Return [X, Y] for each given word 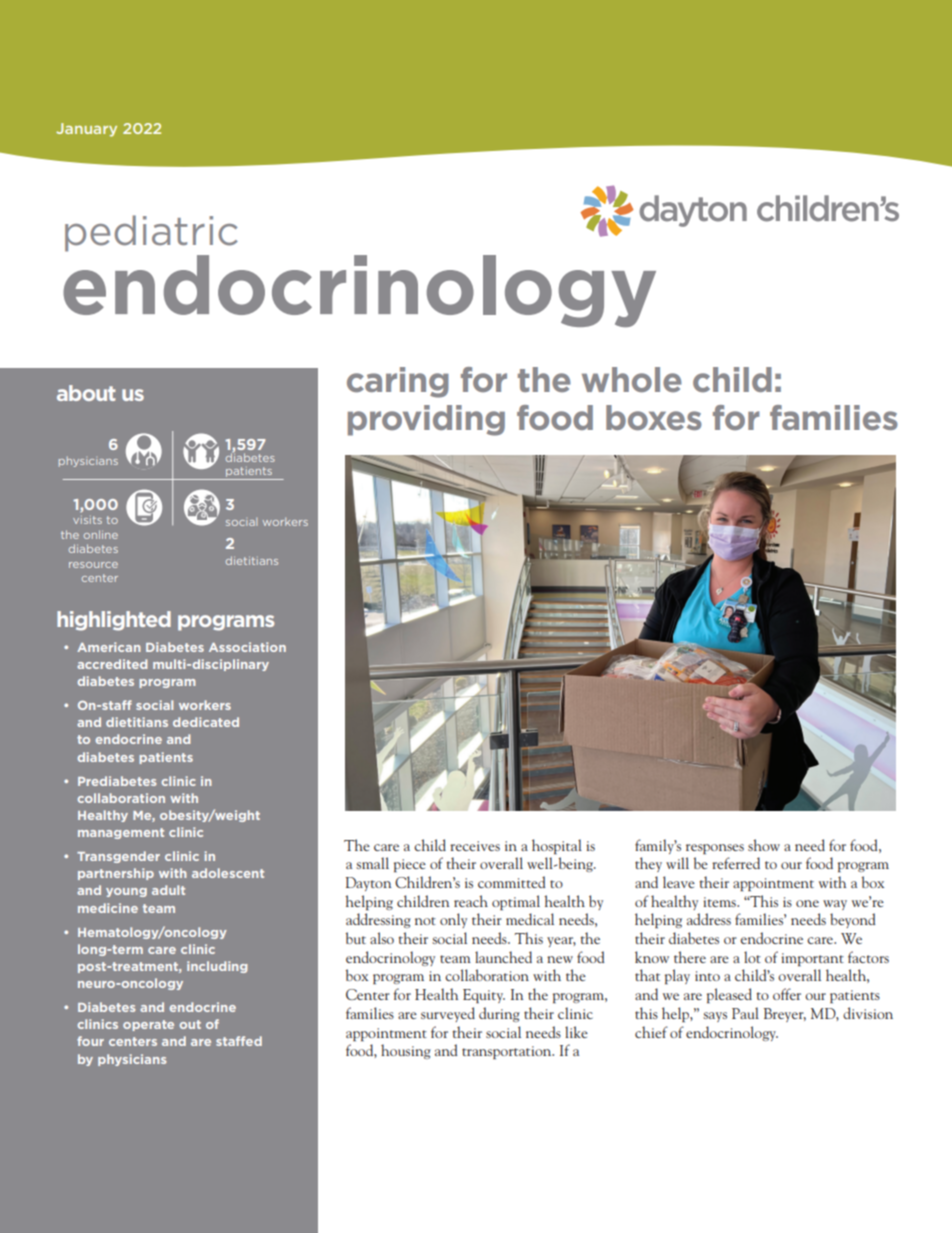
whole [632, 379]
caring [398, 382]
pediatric [151, 233]
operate [148, 1025]
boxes [654, 417]
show [764, 845]
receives [475, 846]
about [86, 393]
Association [247, 647]
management [121, 833]
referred [736, 863]
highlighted [114, 621]
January [86, 130]
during [499, 1014]
